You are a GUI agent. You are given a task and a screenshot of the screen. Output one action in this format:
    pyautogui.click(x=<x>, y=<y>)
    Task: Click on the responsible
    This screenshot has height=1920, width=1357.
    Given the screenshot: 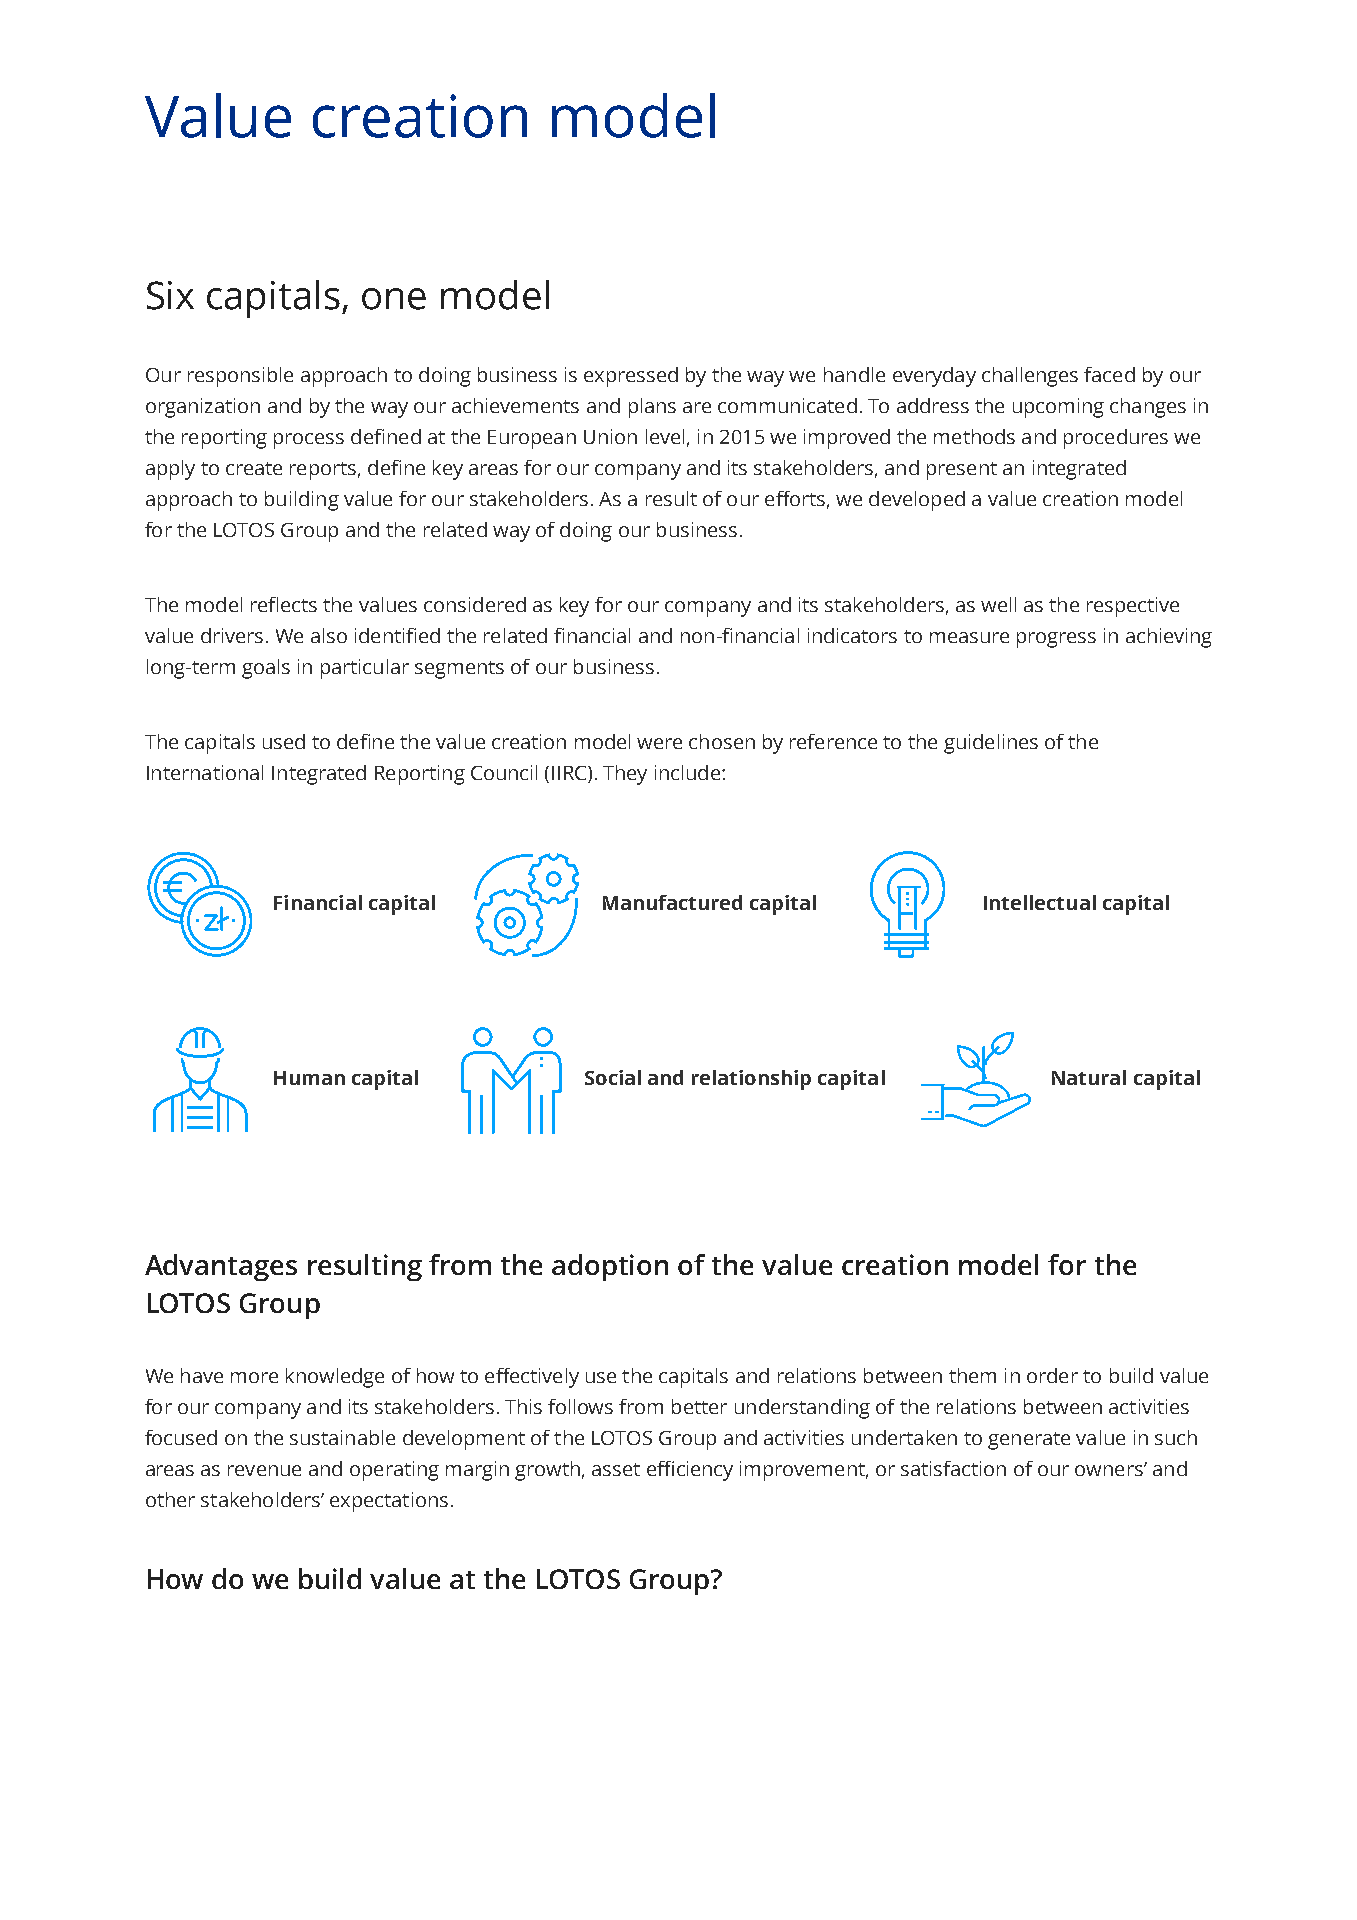 What is the action you would take?
    pyautogui.click(x=240, y=377)
